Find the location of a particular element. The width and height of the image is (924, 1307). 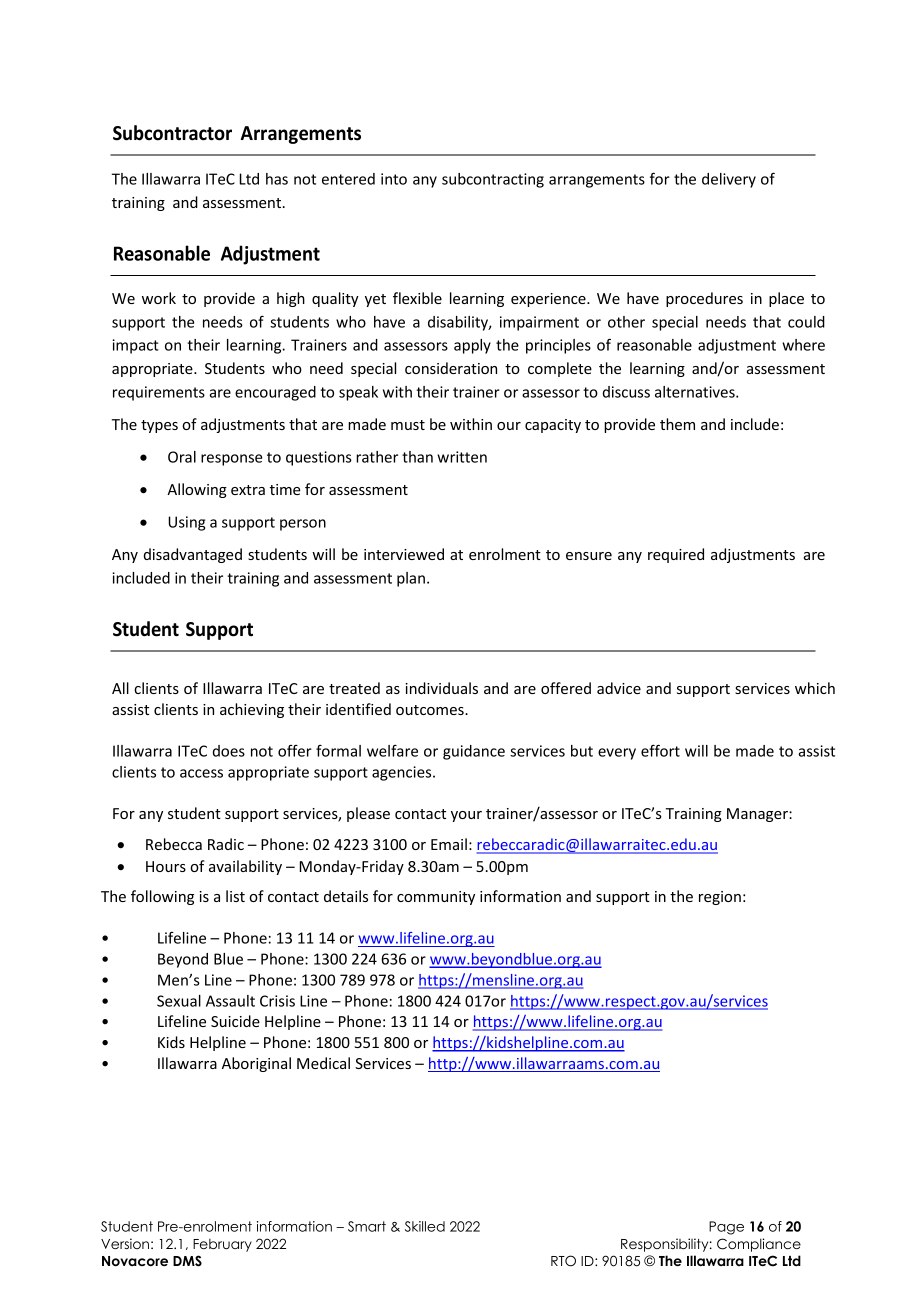

which is located at coordinates (815, 688).
